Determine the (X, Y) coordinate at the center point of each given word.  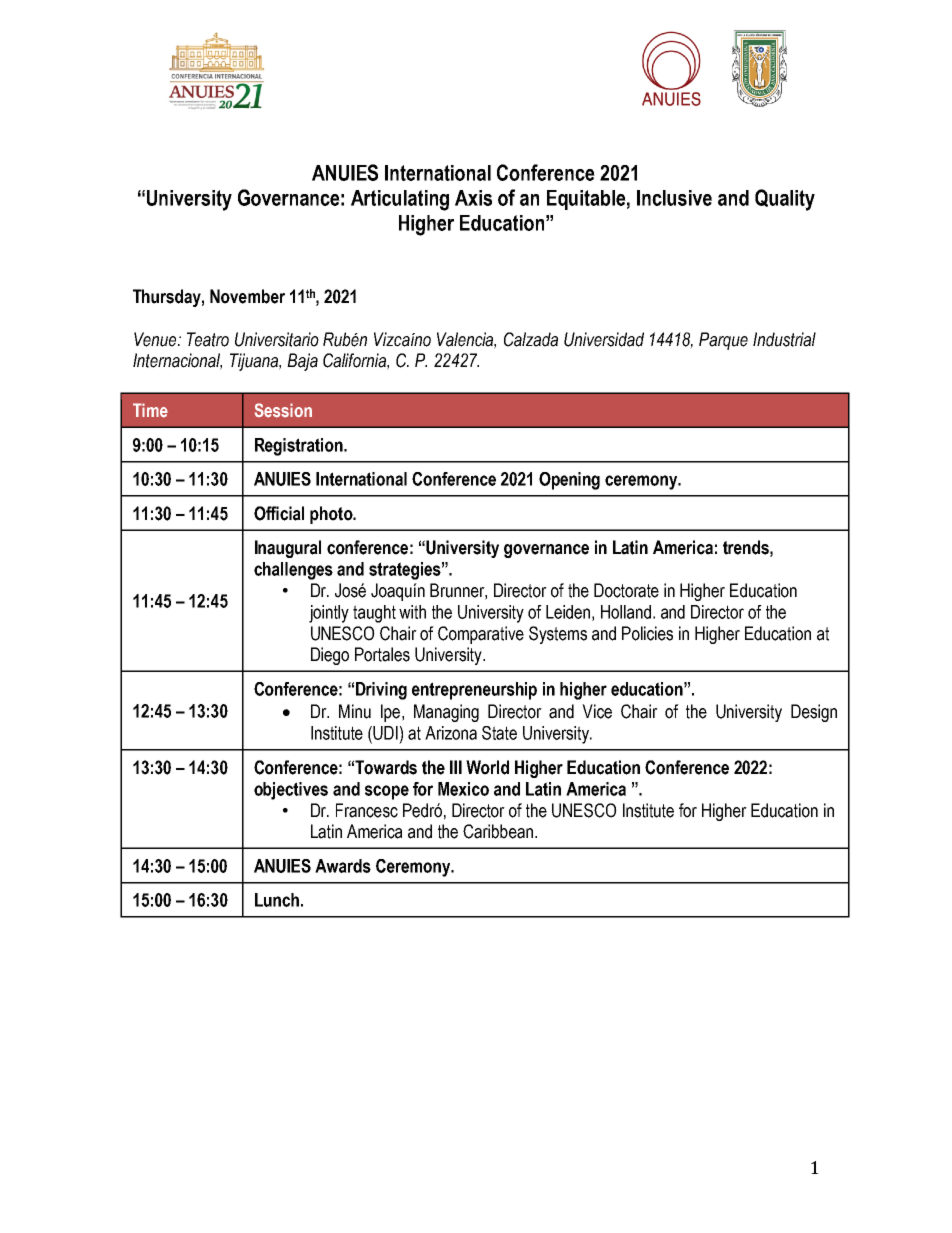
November (247, 296)
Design (814, 713)
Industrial (784, 339)
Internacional (177, 361)
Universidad (604, 339)
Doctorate (626, 590)
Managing (446, 713)
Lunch (277, 900)
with (412, 612)
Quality (785, 200)
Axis (473, 198)
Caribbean (498, 831)
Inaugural (288, 549)
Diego (330, 656)
